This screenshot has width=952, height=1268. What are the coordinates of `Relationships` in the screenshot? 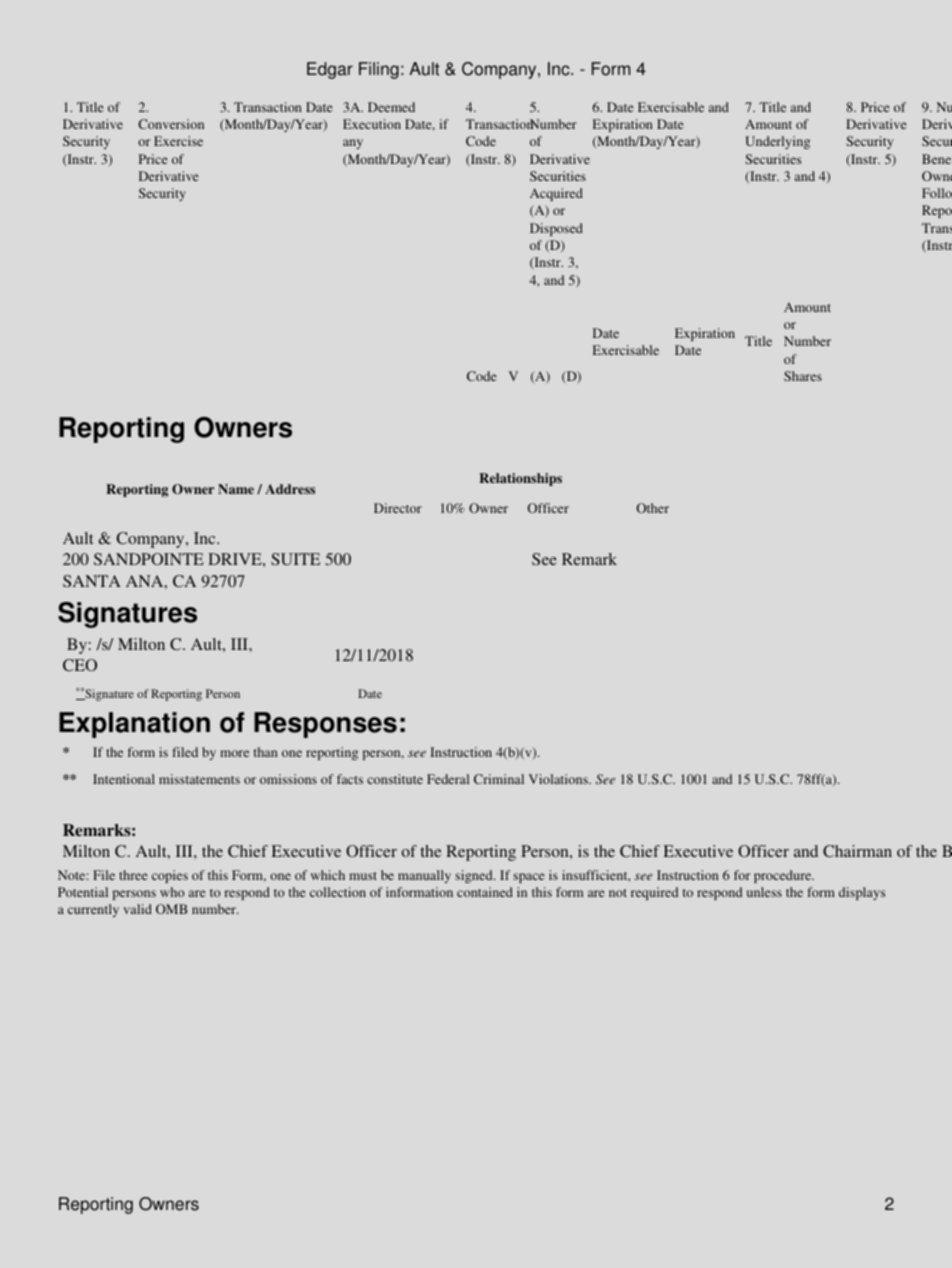 It's located at (520, 479).
